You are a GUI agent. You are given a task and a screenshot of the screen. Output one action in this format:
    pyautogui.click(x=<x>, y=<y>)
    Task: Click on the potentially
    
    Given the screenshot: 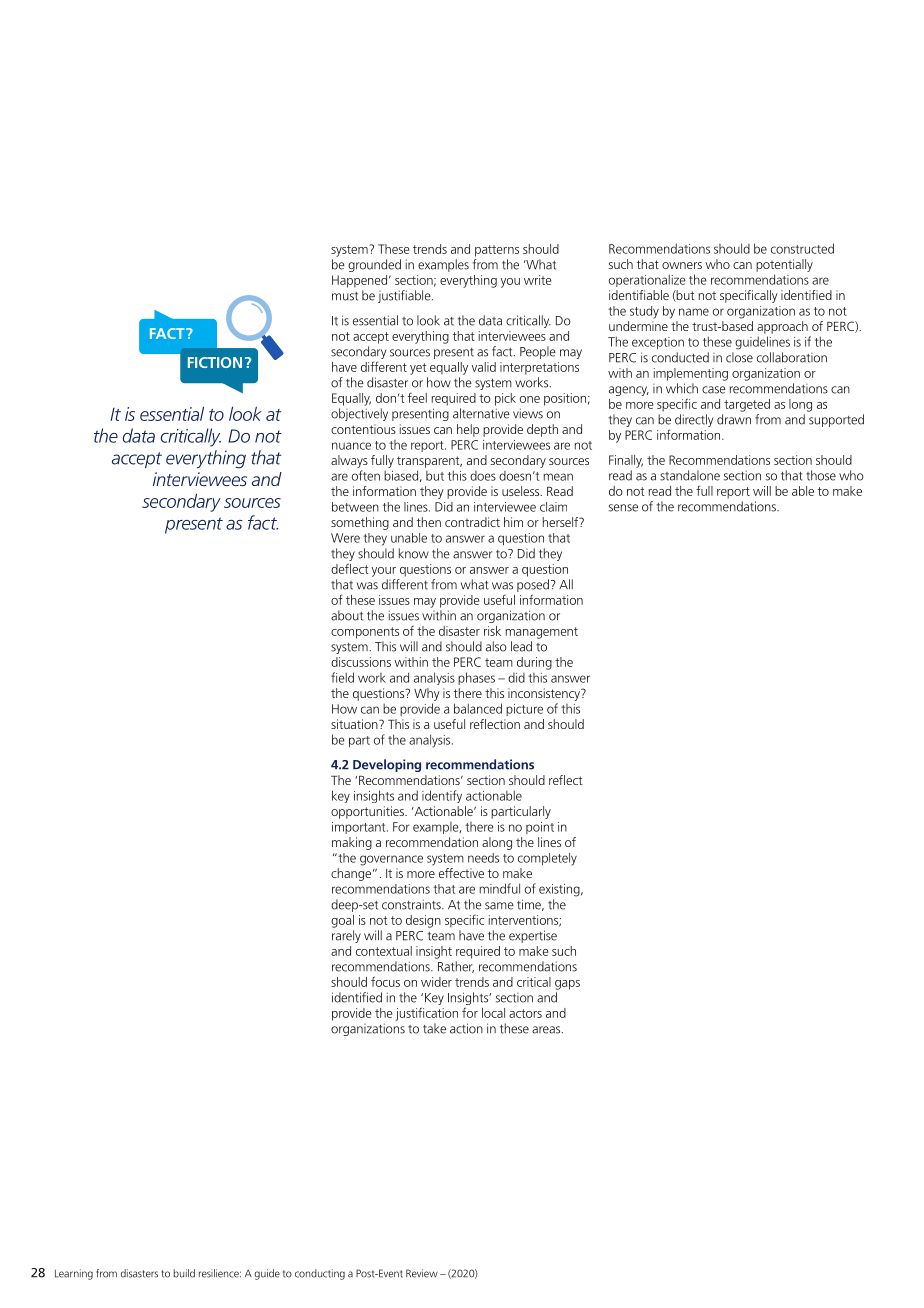 What is the action you would take?
    pyautogui.click(x=784, y=265)
